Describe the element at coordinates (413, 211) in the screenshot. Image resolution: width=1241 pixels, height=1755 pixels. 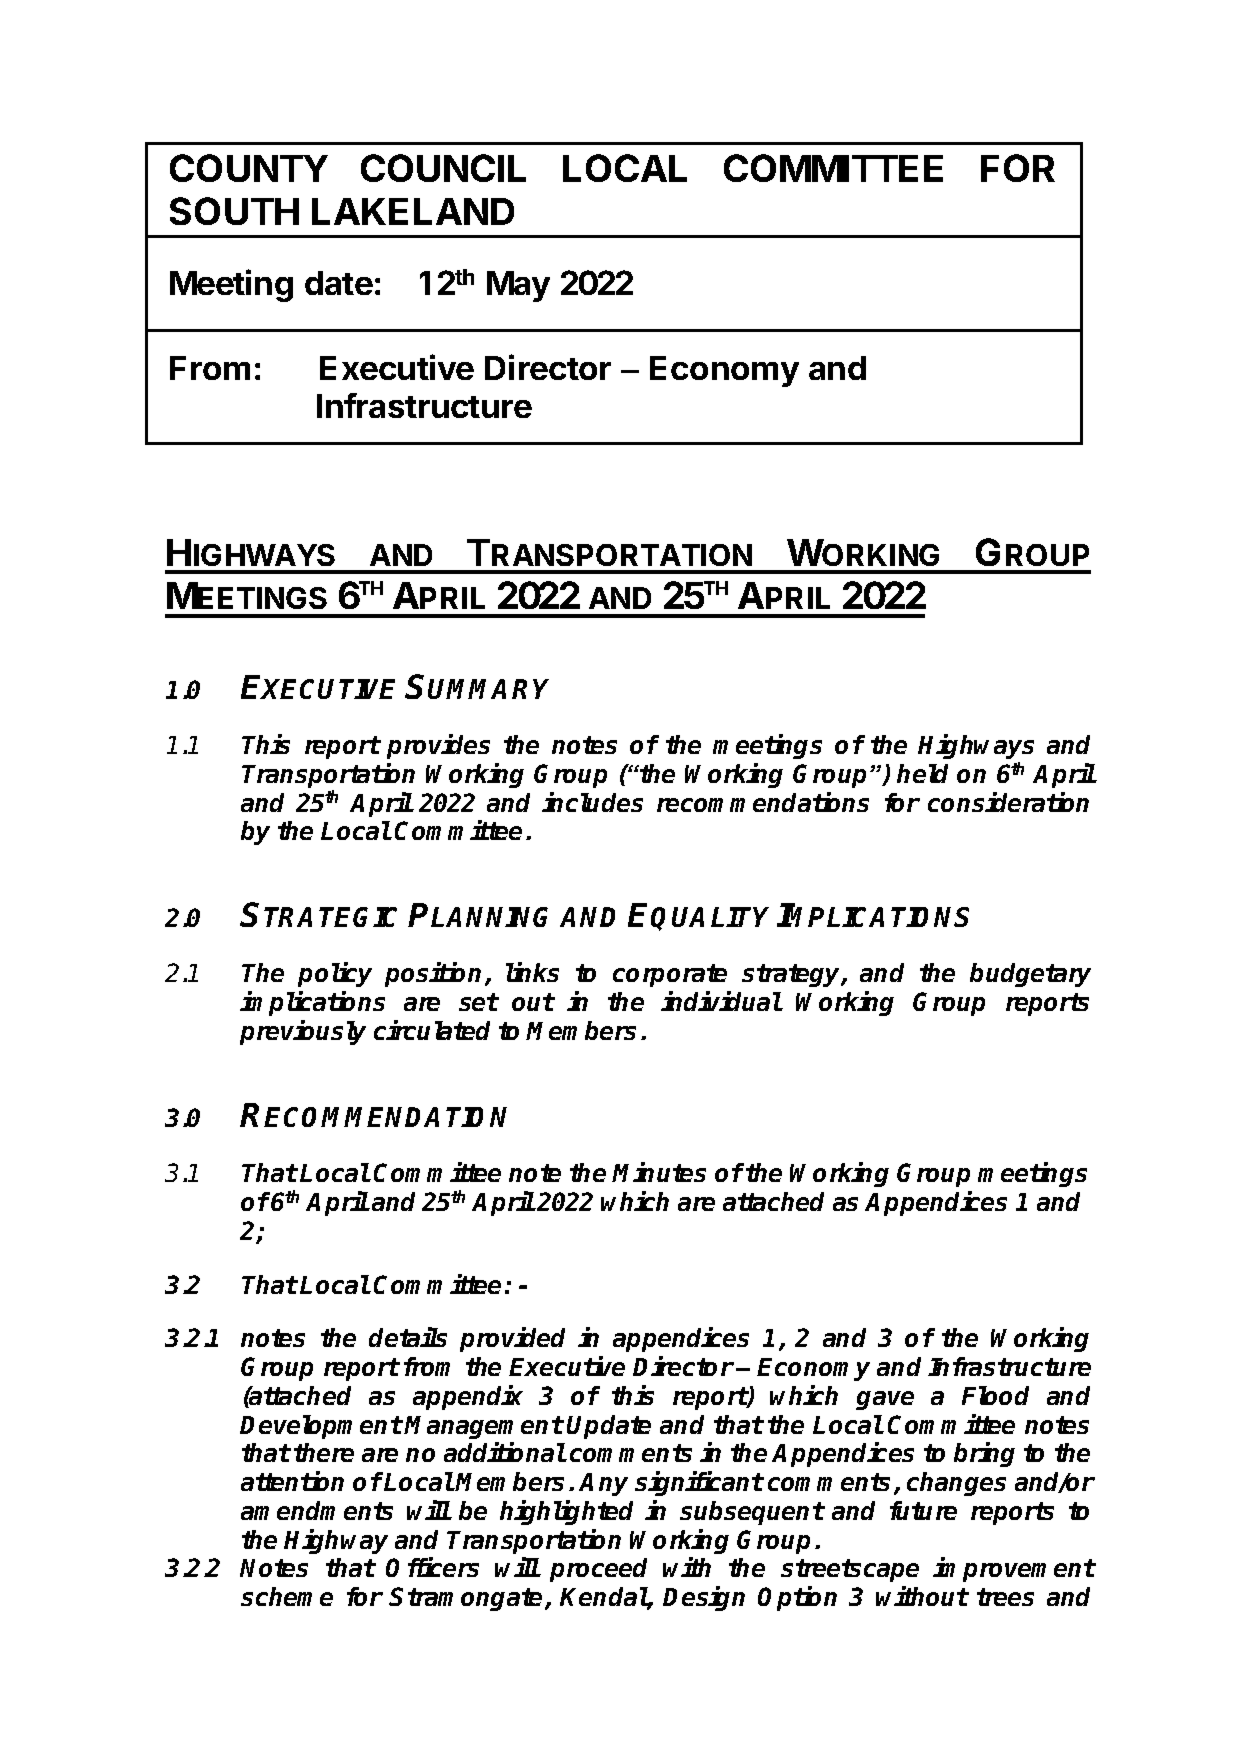
I see `LAKELAND` at that location.
